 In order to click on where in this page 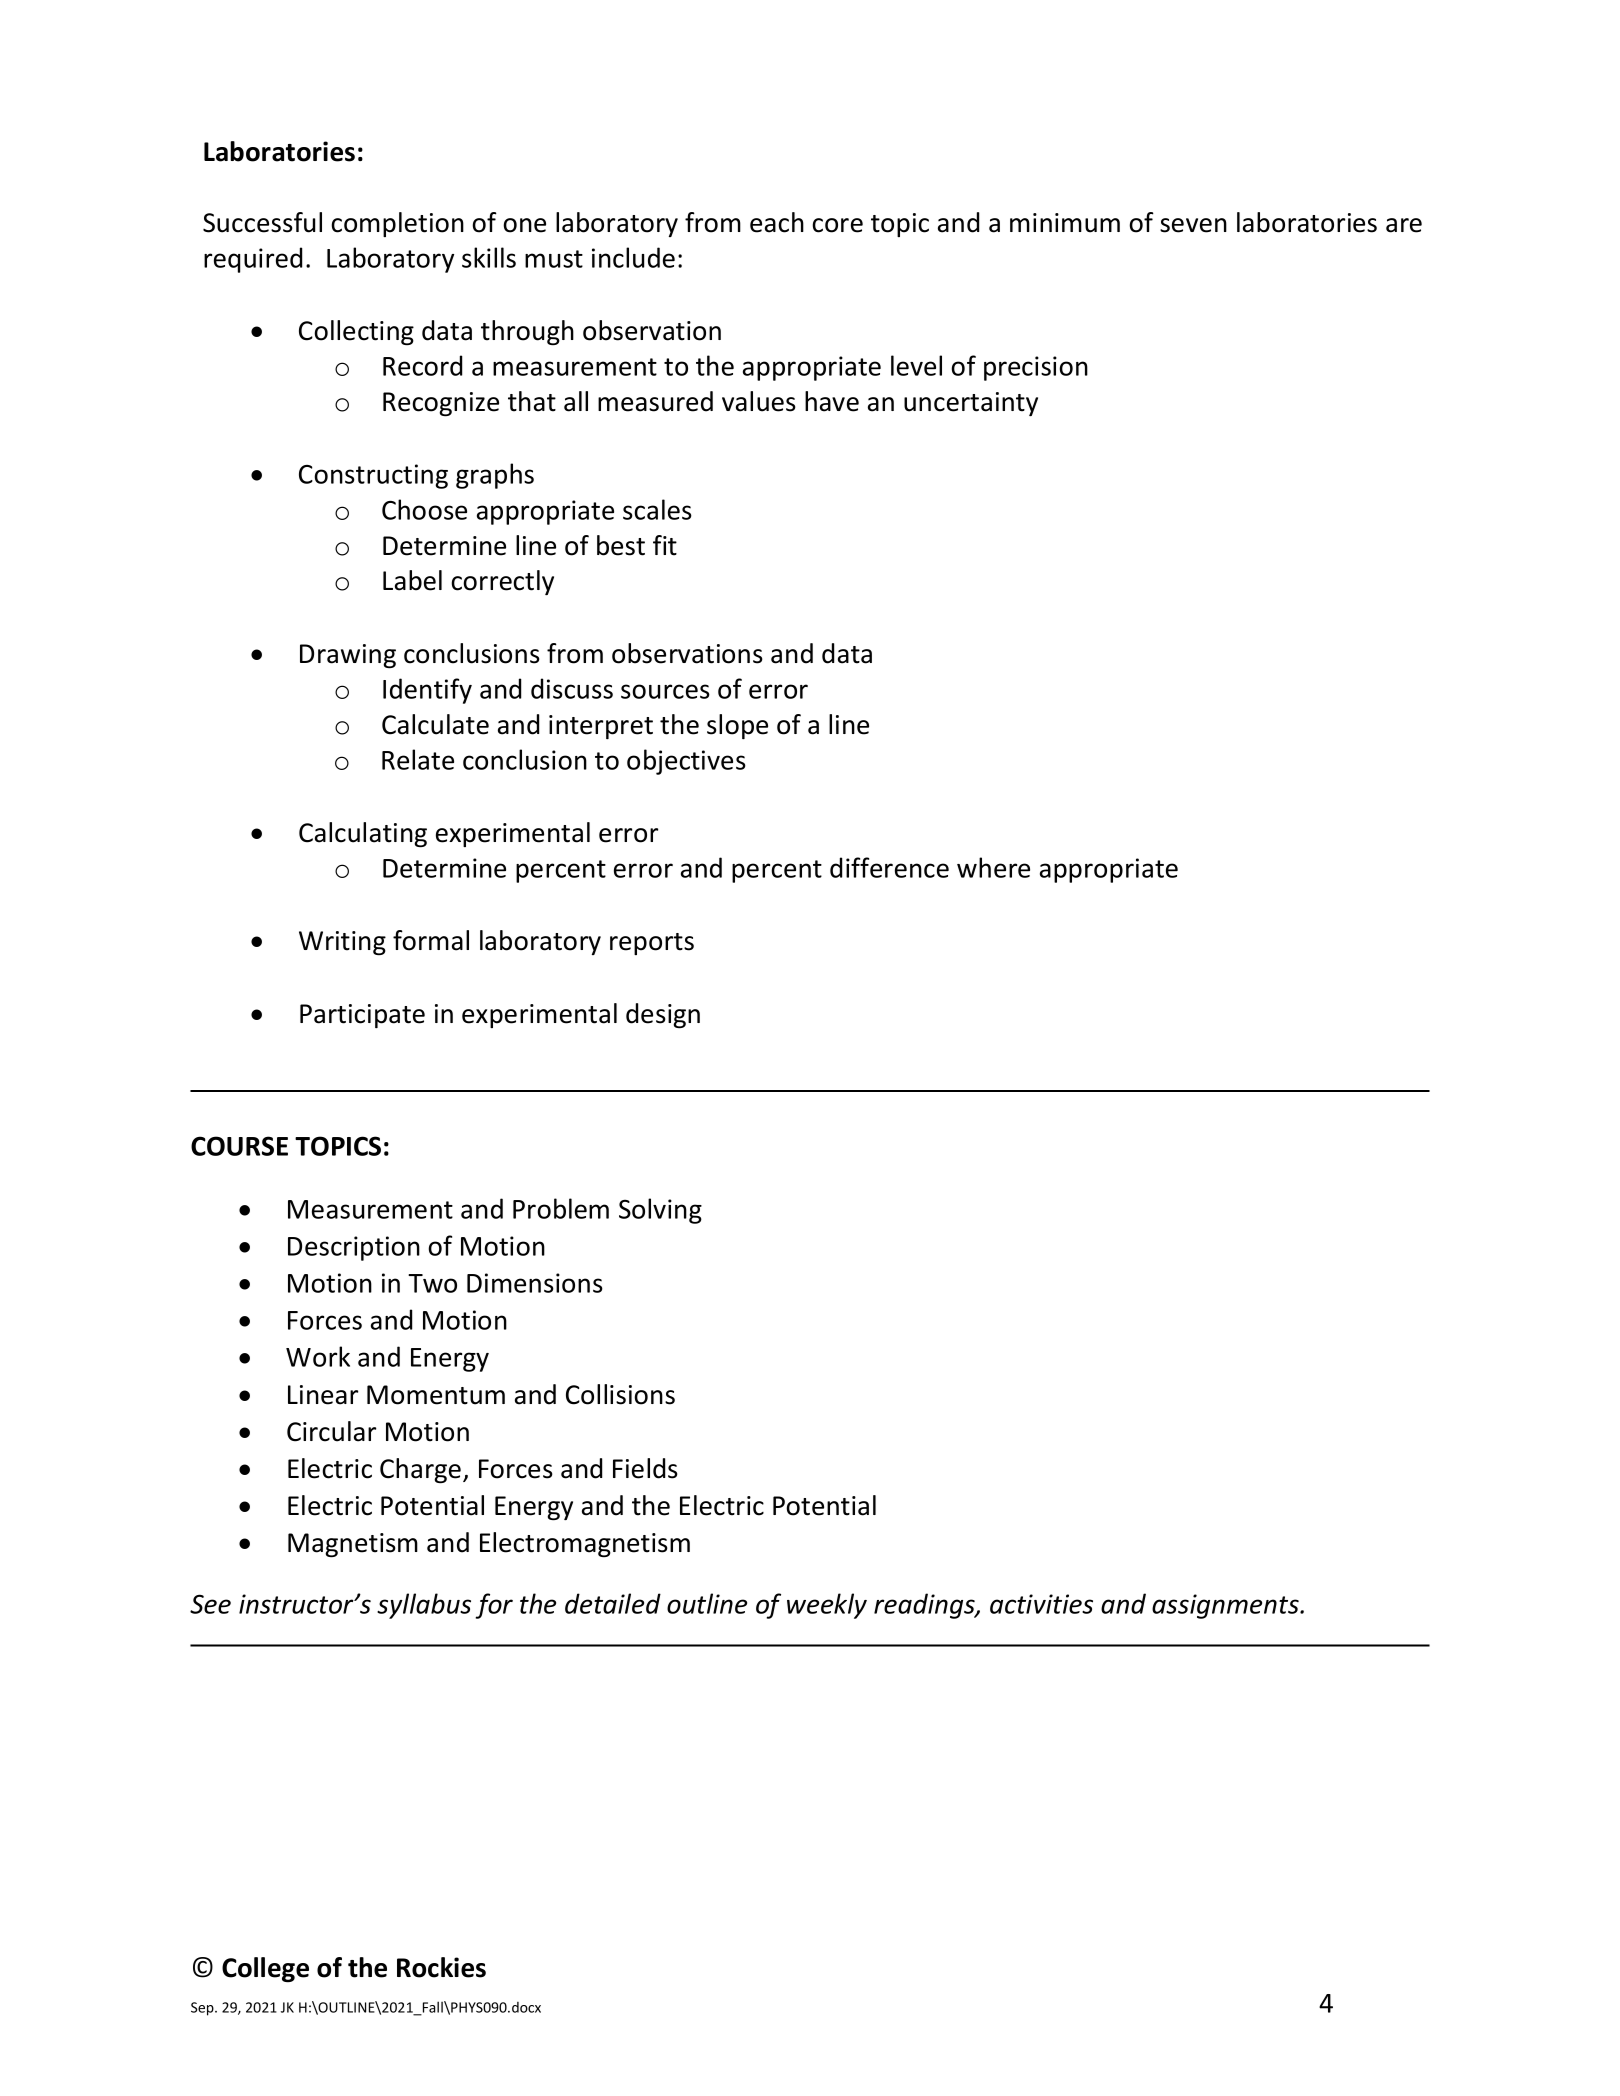, I will do `click(993, 867)`.
